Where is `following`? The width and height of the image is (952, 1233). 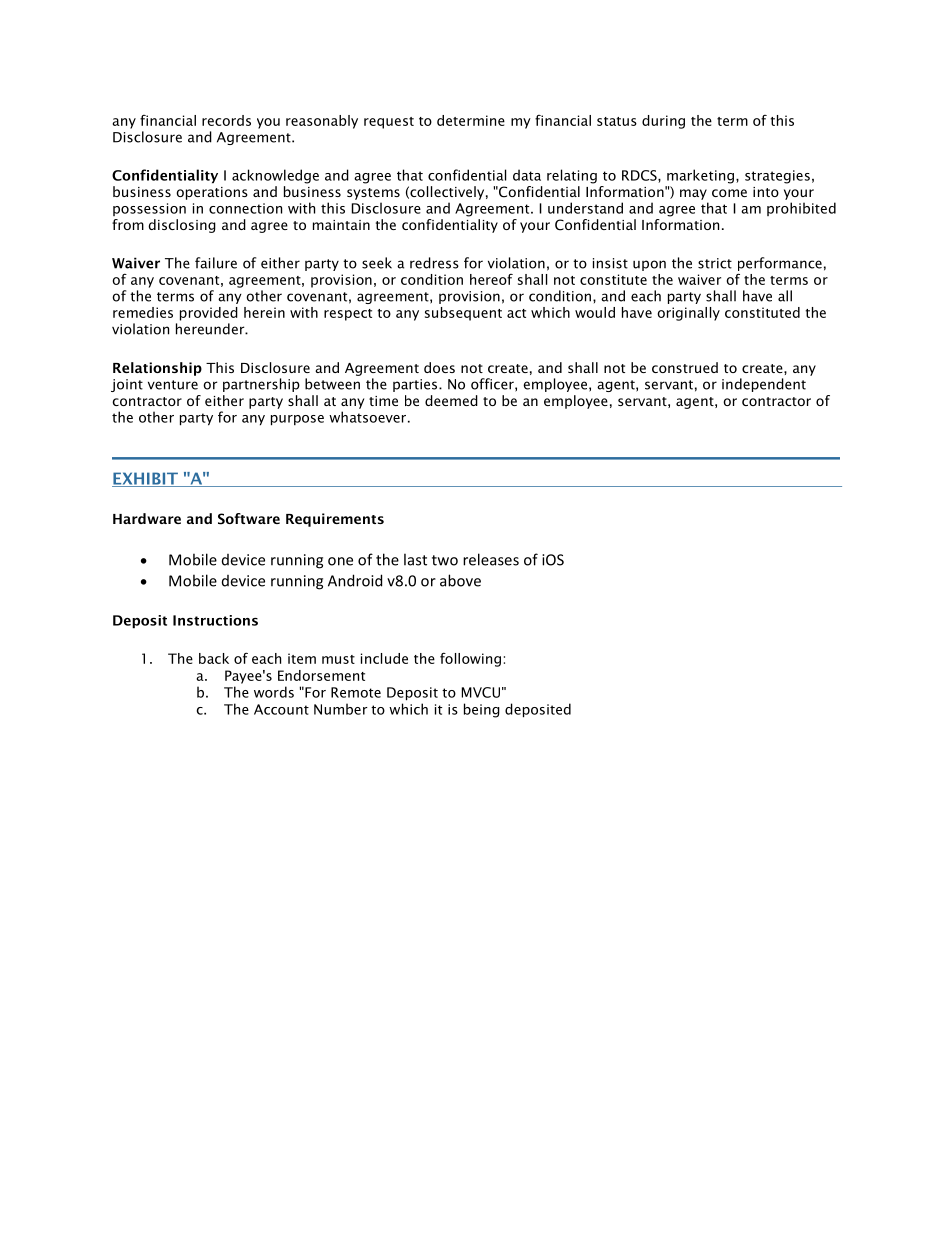 following is located at coordinates (470, 659).
